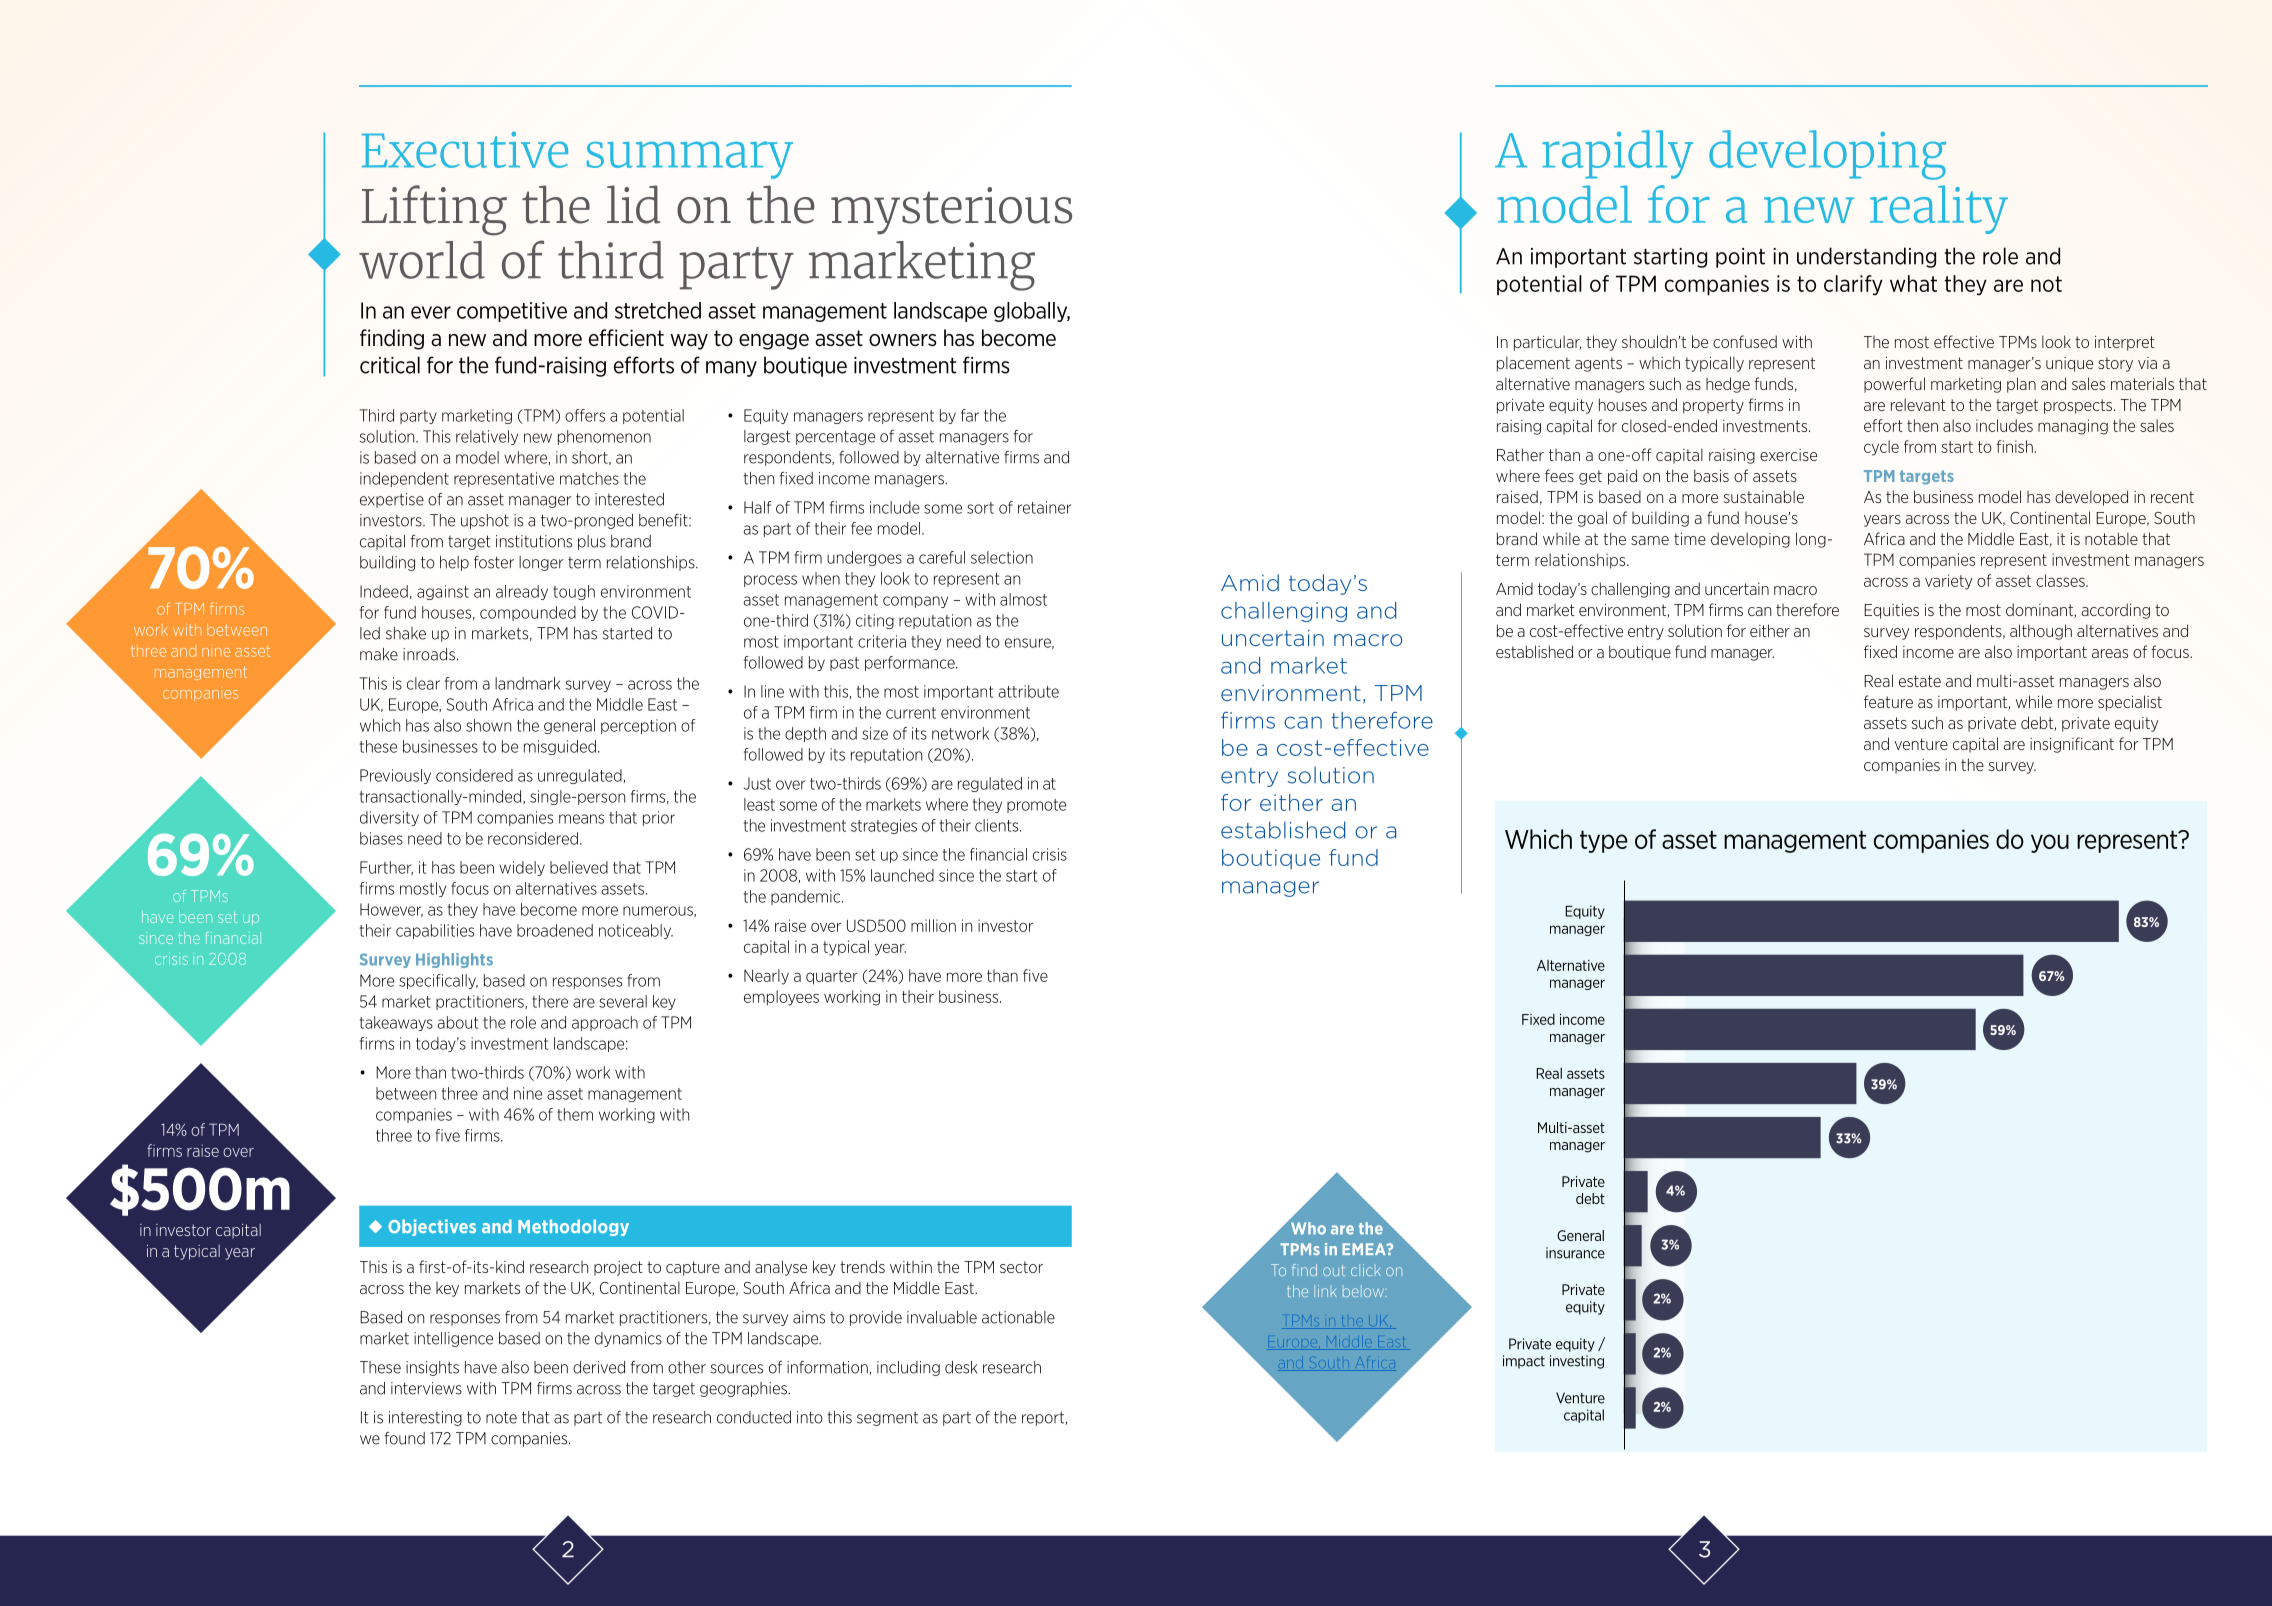  What do you see at coordinates (1866, 257) in the page?
I see `understanding` at bounding box center [1866, 257].
